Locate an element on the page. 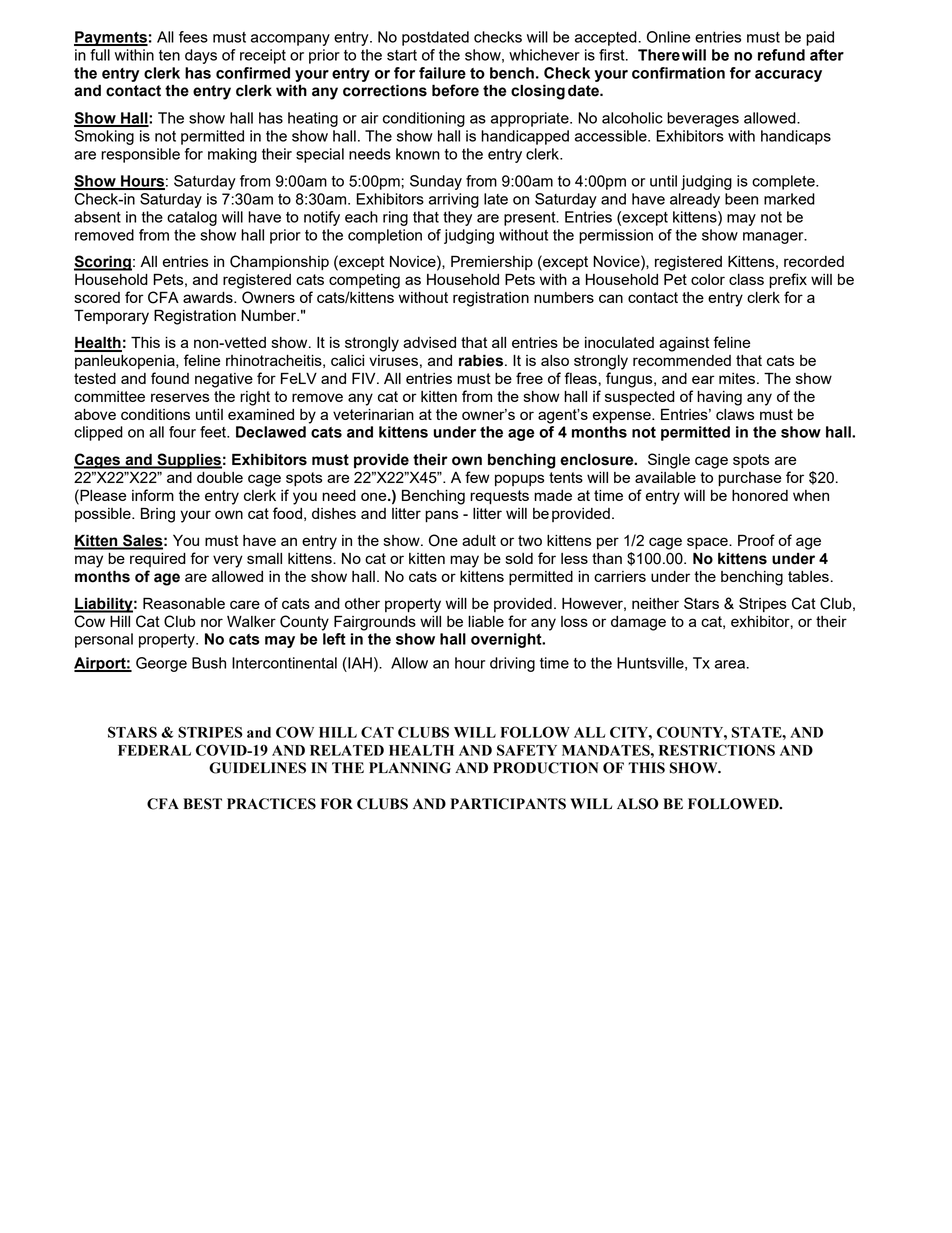  days is located at coordinates (201, 56).
